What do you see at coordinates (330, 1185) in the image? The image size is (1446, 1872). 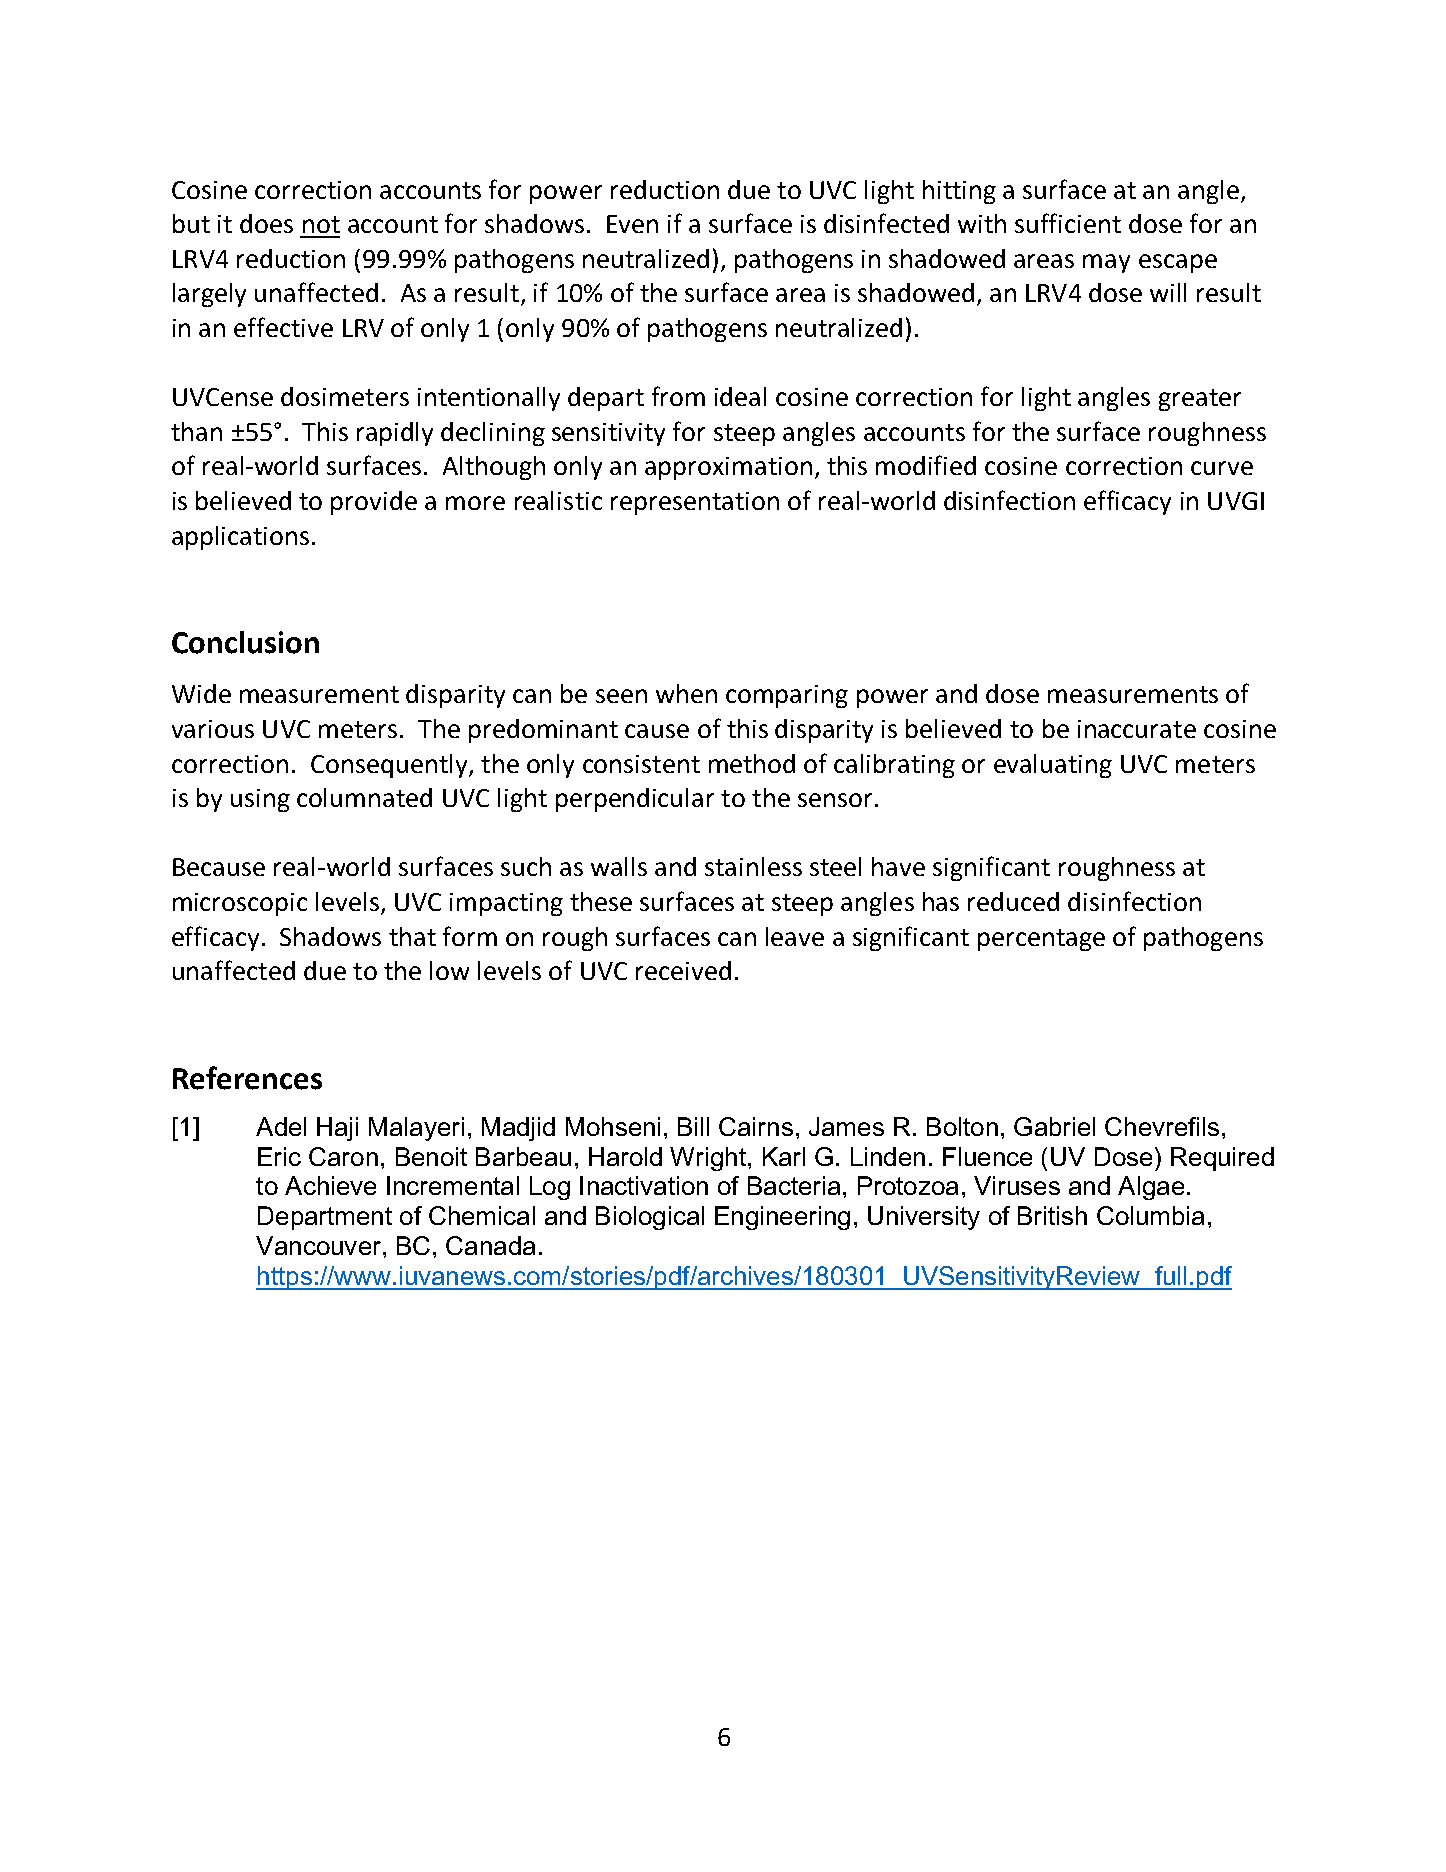 I see `Achieve` at bounding box center [330, 1185].
